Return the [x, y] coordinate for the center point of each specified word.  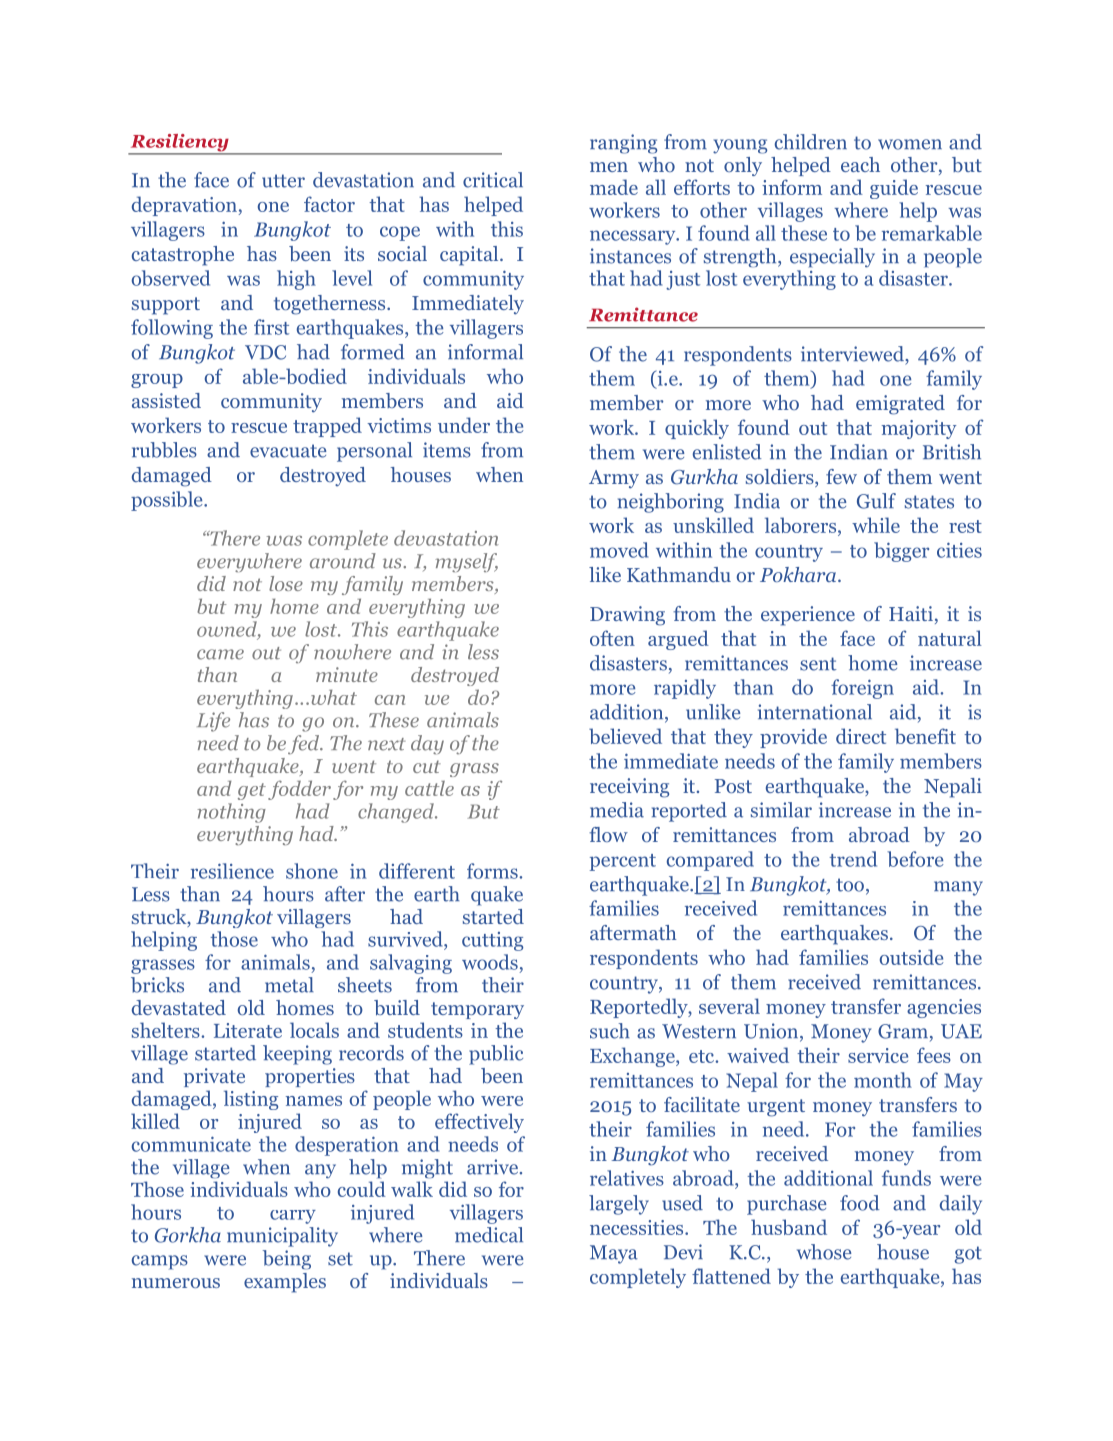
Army [614, 479]
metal [289, 985]
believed [625, 736]
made [614, 187]
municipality [282, 1237]
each [860, 164]
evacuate [288, 451]
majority [918, 429]
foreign [862, 689]
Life [213, 722]
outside [911, 957]
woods [490, 962]
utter [283, 181]
